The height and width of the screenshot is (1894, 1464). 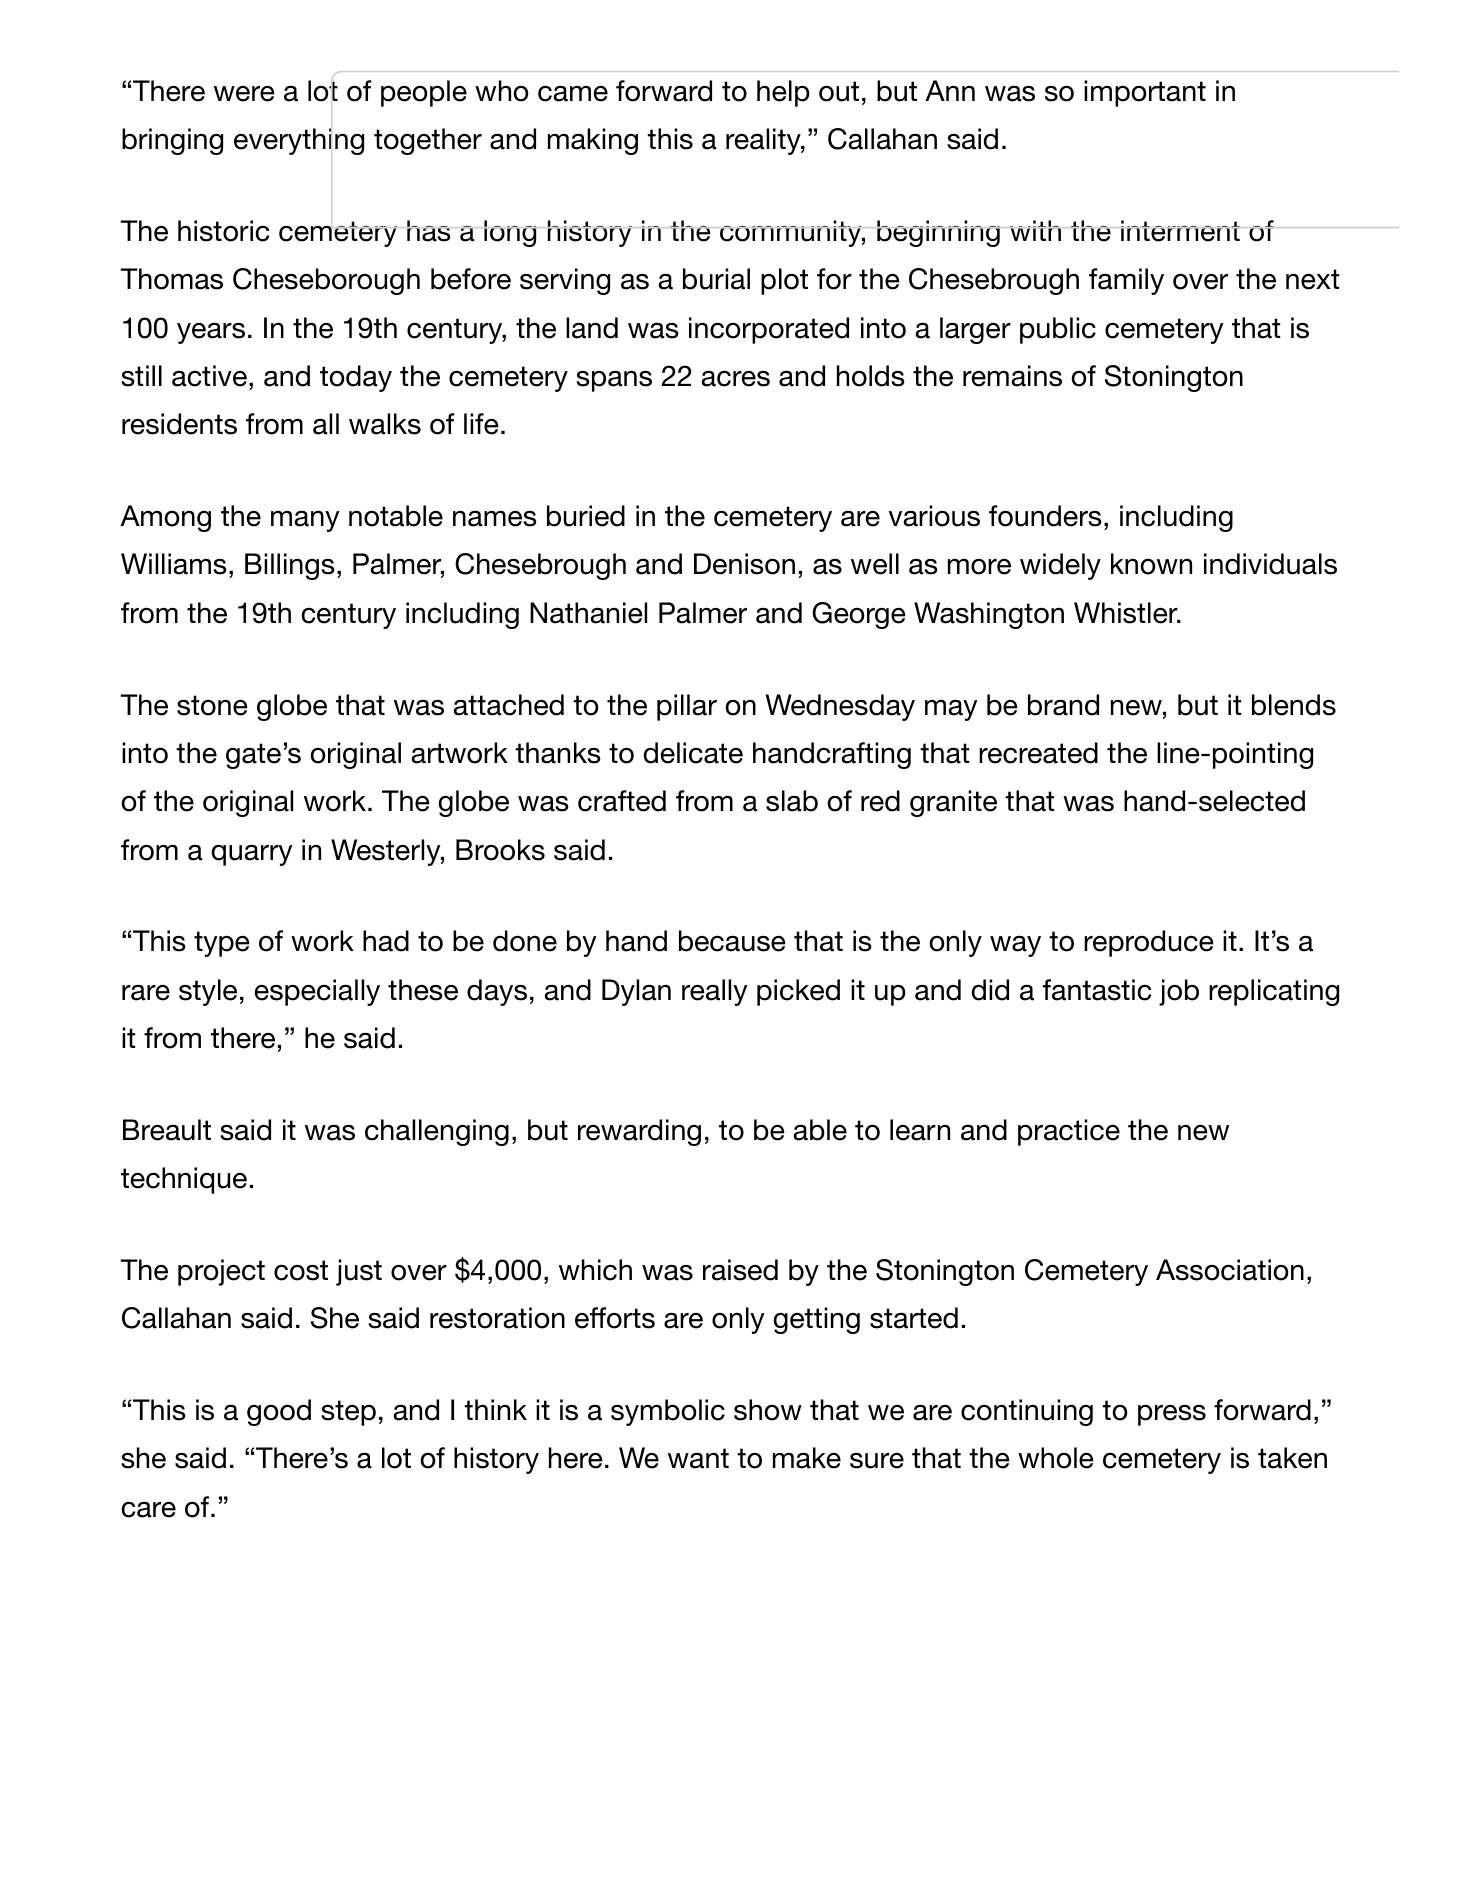 I want to click on technique, so click(x=184, y=1180).
